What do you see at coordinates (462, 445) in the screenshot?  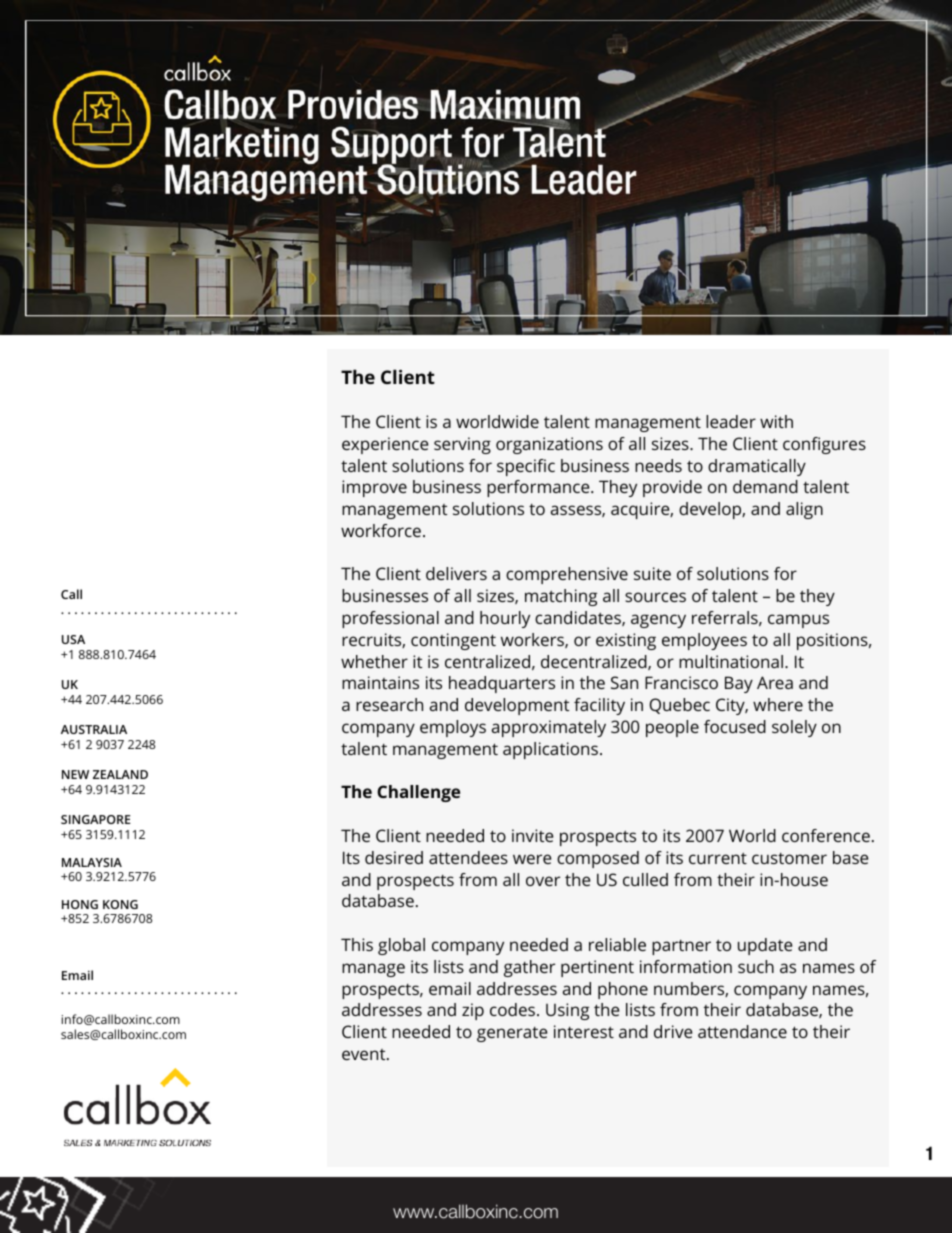 I see `serving` at bounding box center [462, 445].
